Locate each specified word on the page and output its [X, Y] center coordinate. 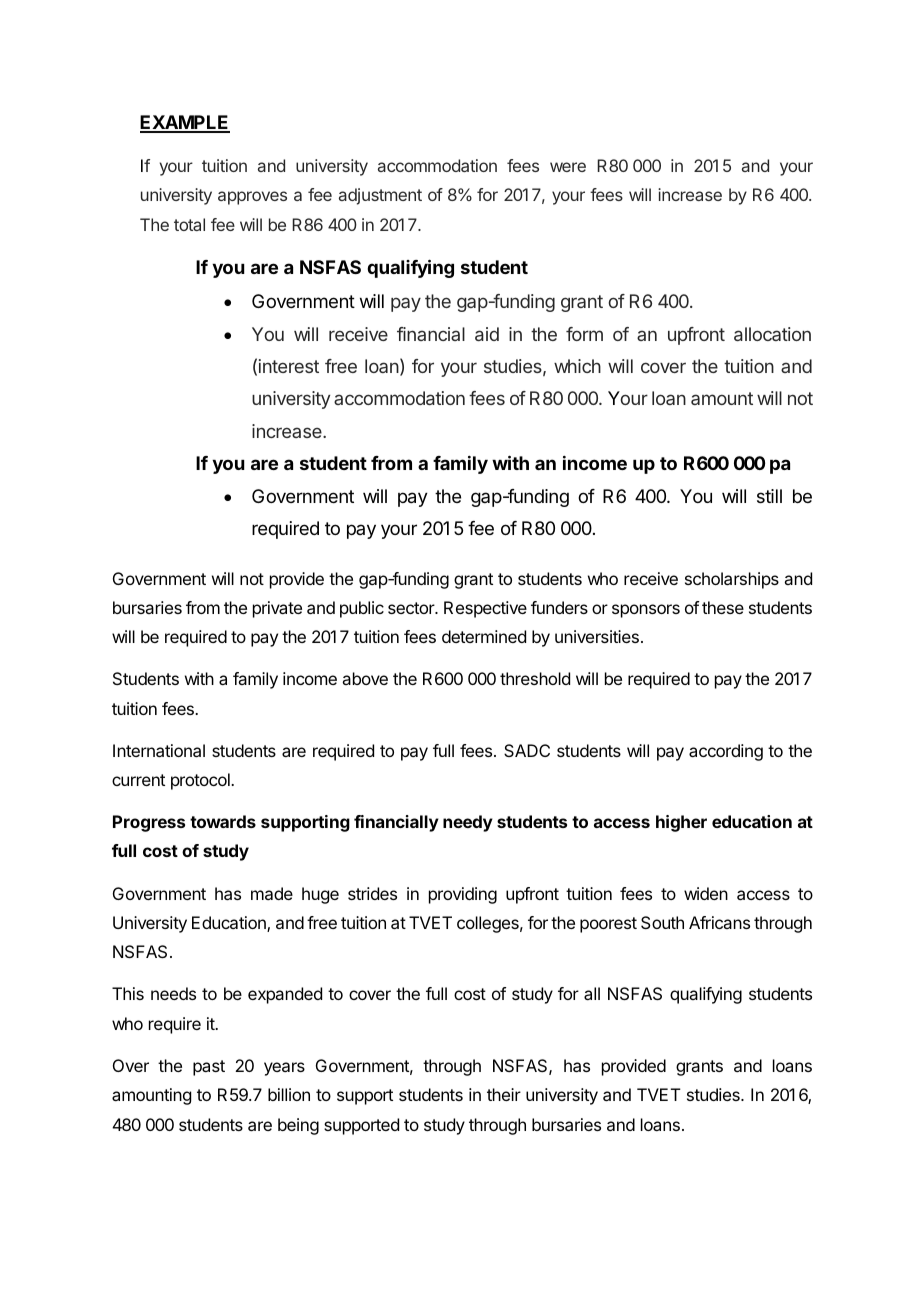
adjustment [380, 196]
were [568, 167]
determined [484, 636]
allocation [772, 334]
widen [706, 893]
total [189, 224]
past [209, 1068]
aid [487, 334]
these [723, 607]
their [504, 1094]
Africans [719, 922]
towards [223, 821]
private [277, 609]
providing [463, 895]
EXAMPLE [185, 123]
